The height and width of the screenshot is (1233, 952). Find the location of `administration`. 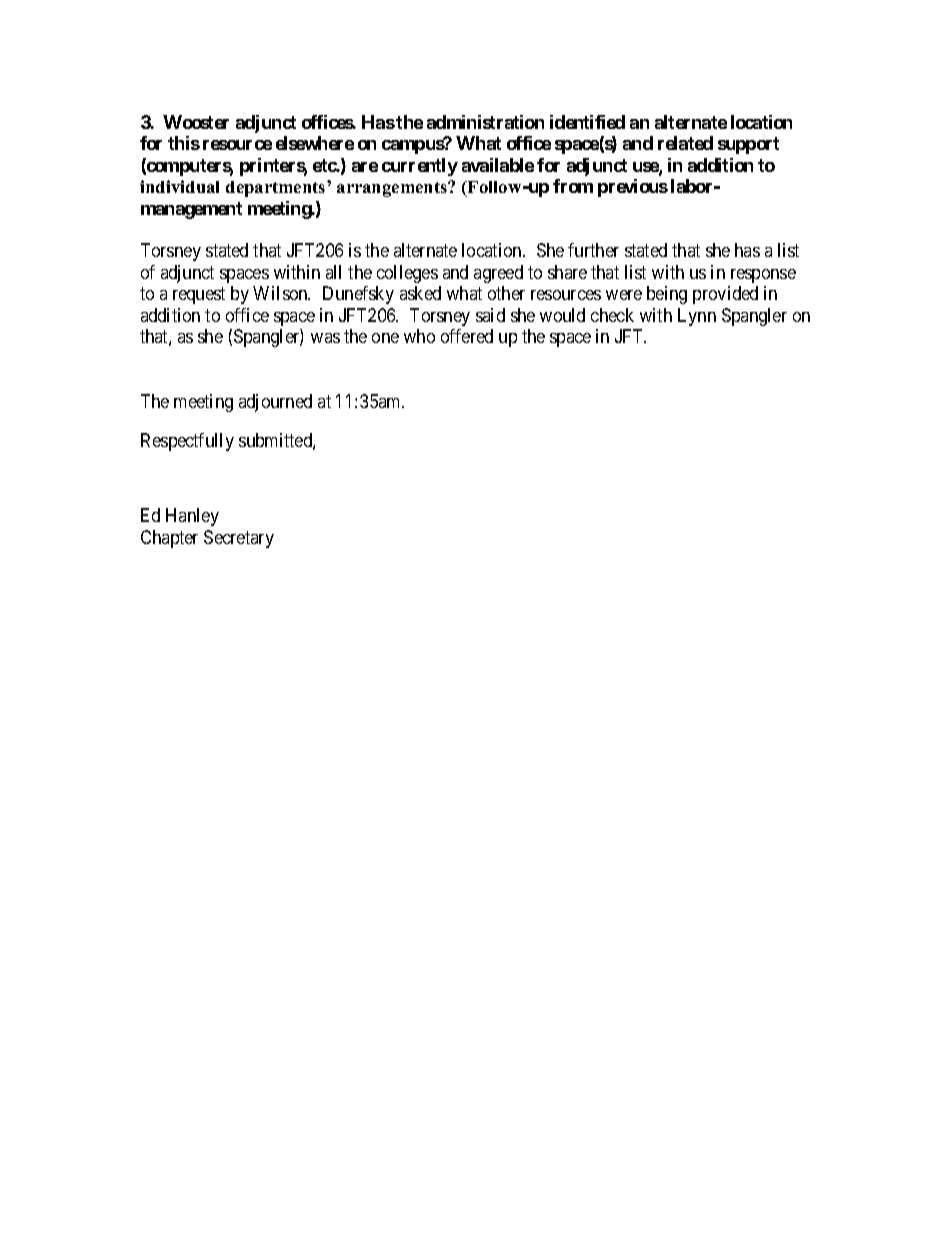

administration is located at coordinates (485, 122).
